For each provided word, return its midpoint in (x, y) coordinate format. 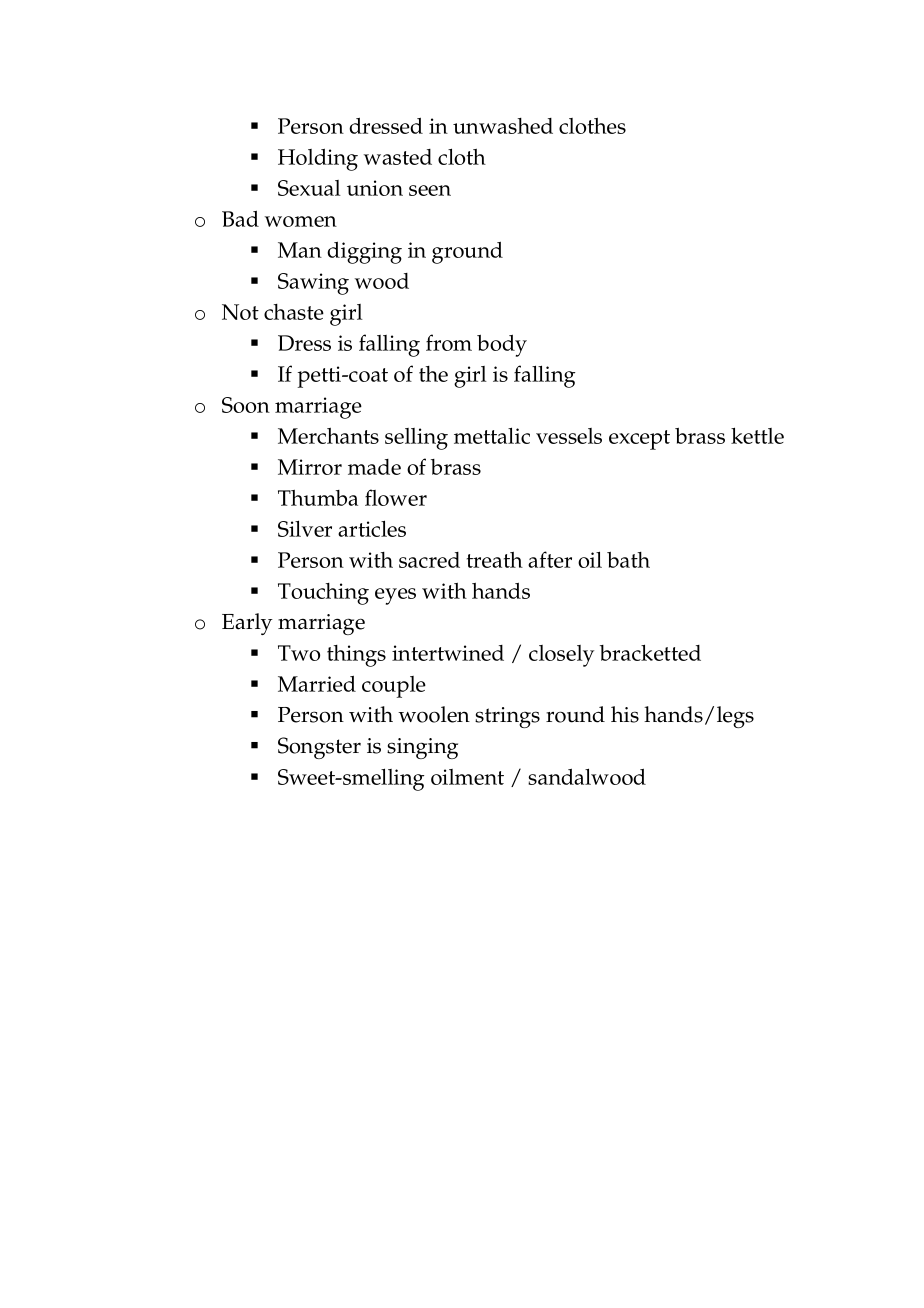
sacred (429, 560)
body (502, 346)
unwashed (503, 126)
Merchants (328, 436)
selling (416, 439)
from (449, 342)
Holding (318, 160)
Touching (323, 594)
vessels (569, 436)
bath (628, 560)
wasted (398, 157)
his (625, 714)
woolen (434, 714)
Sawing (313, 284)
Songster (319, 748)
